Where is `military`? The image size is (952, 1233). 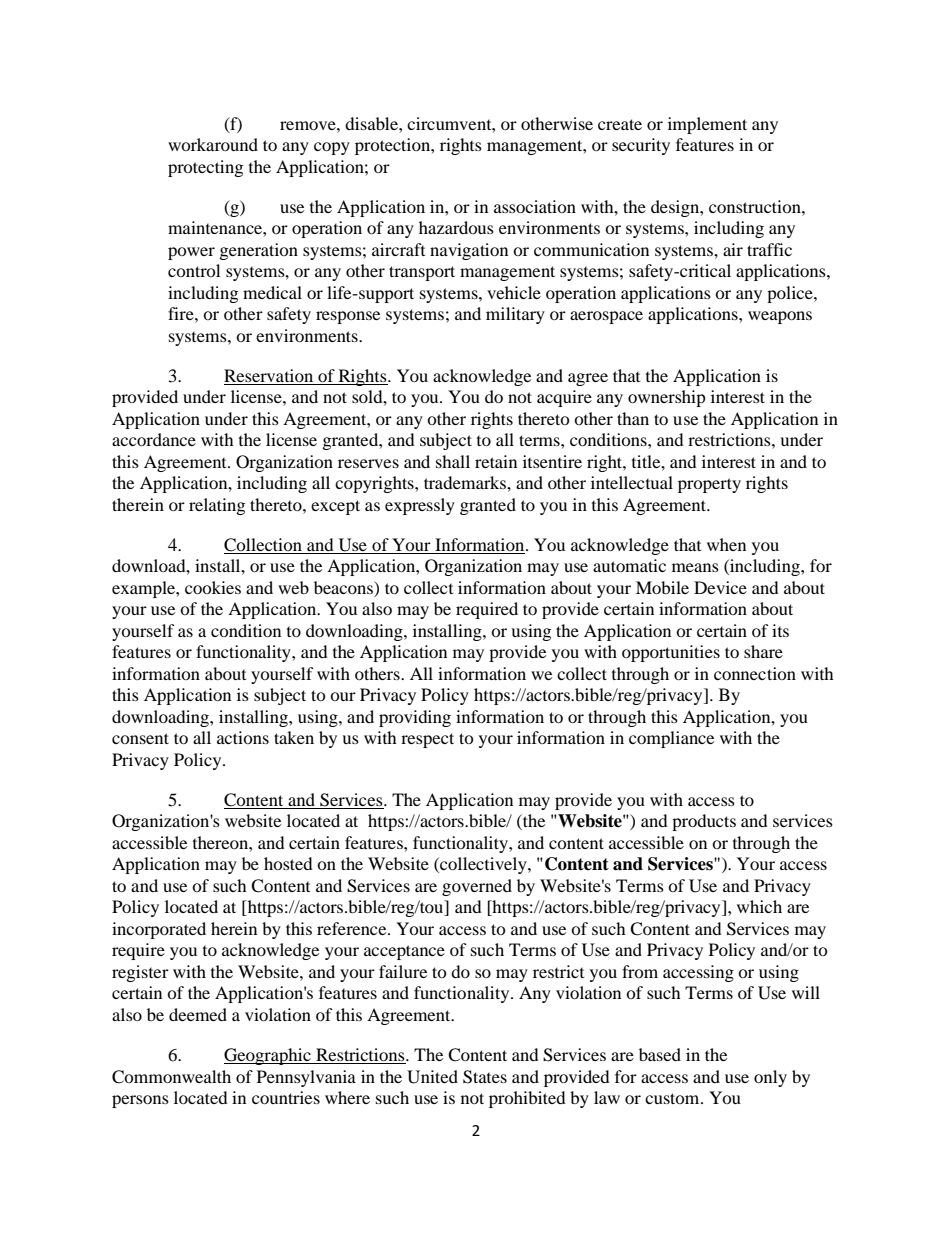
military is located at coordinates (515, 315).
